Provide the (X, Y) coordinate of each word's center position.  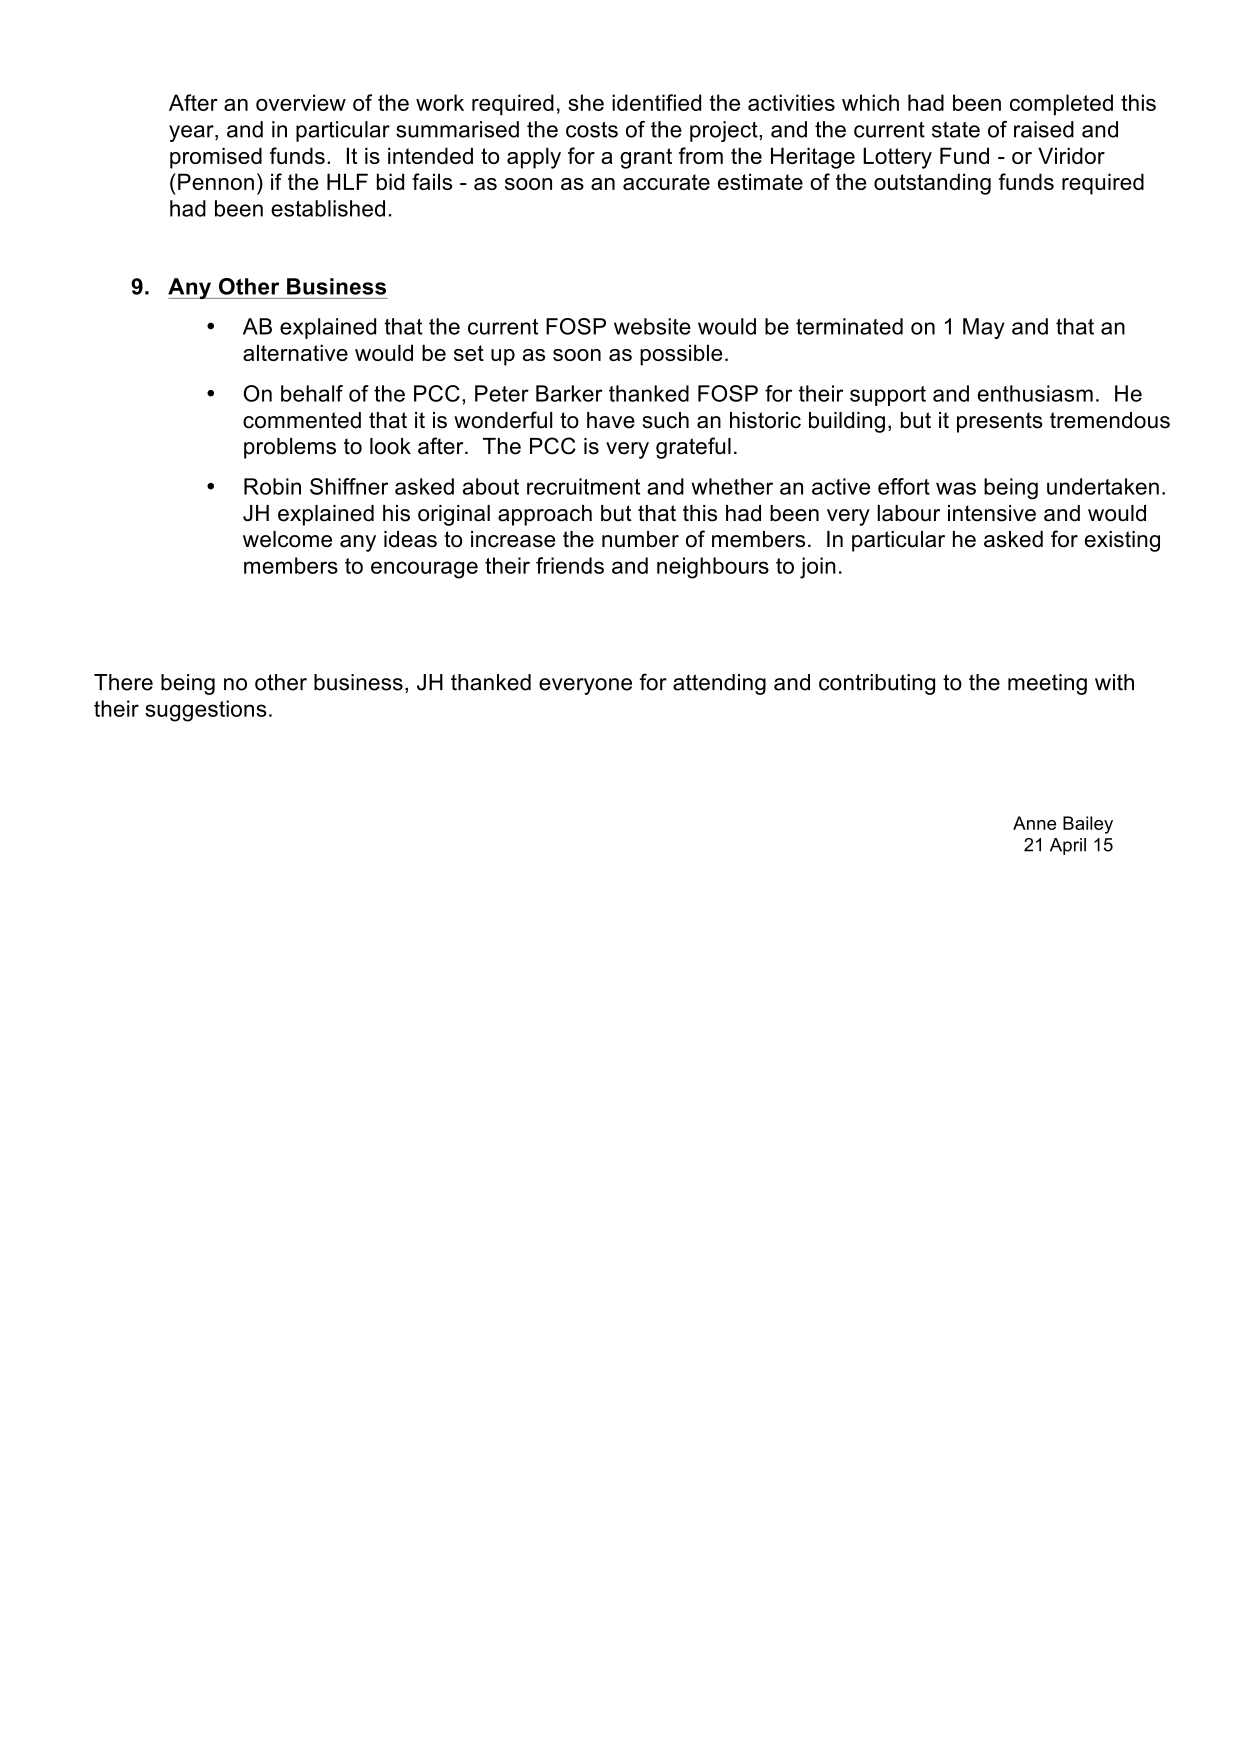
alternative (295, 352)
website (652, 326)
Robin (272, 486)
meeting (1047, 684)
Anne (1034, 823)
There (123, 682)
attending (719, 684)
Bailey (1088, 825)
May (984, 328)
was (956, 488)
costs (592, 129)
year (192, 133)
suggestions (206, 711)
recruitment (583, 486)
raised (1044, 129)
